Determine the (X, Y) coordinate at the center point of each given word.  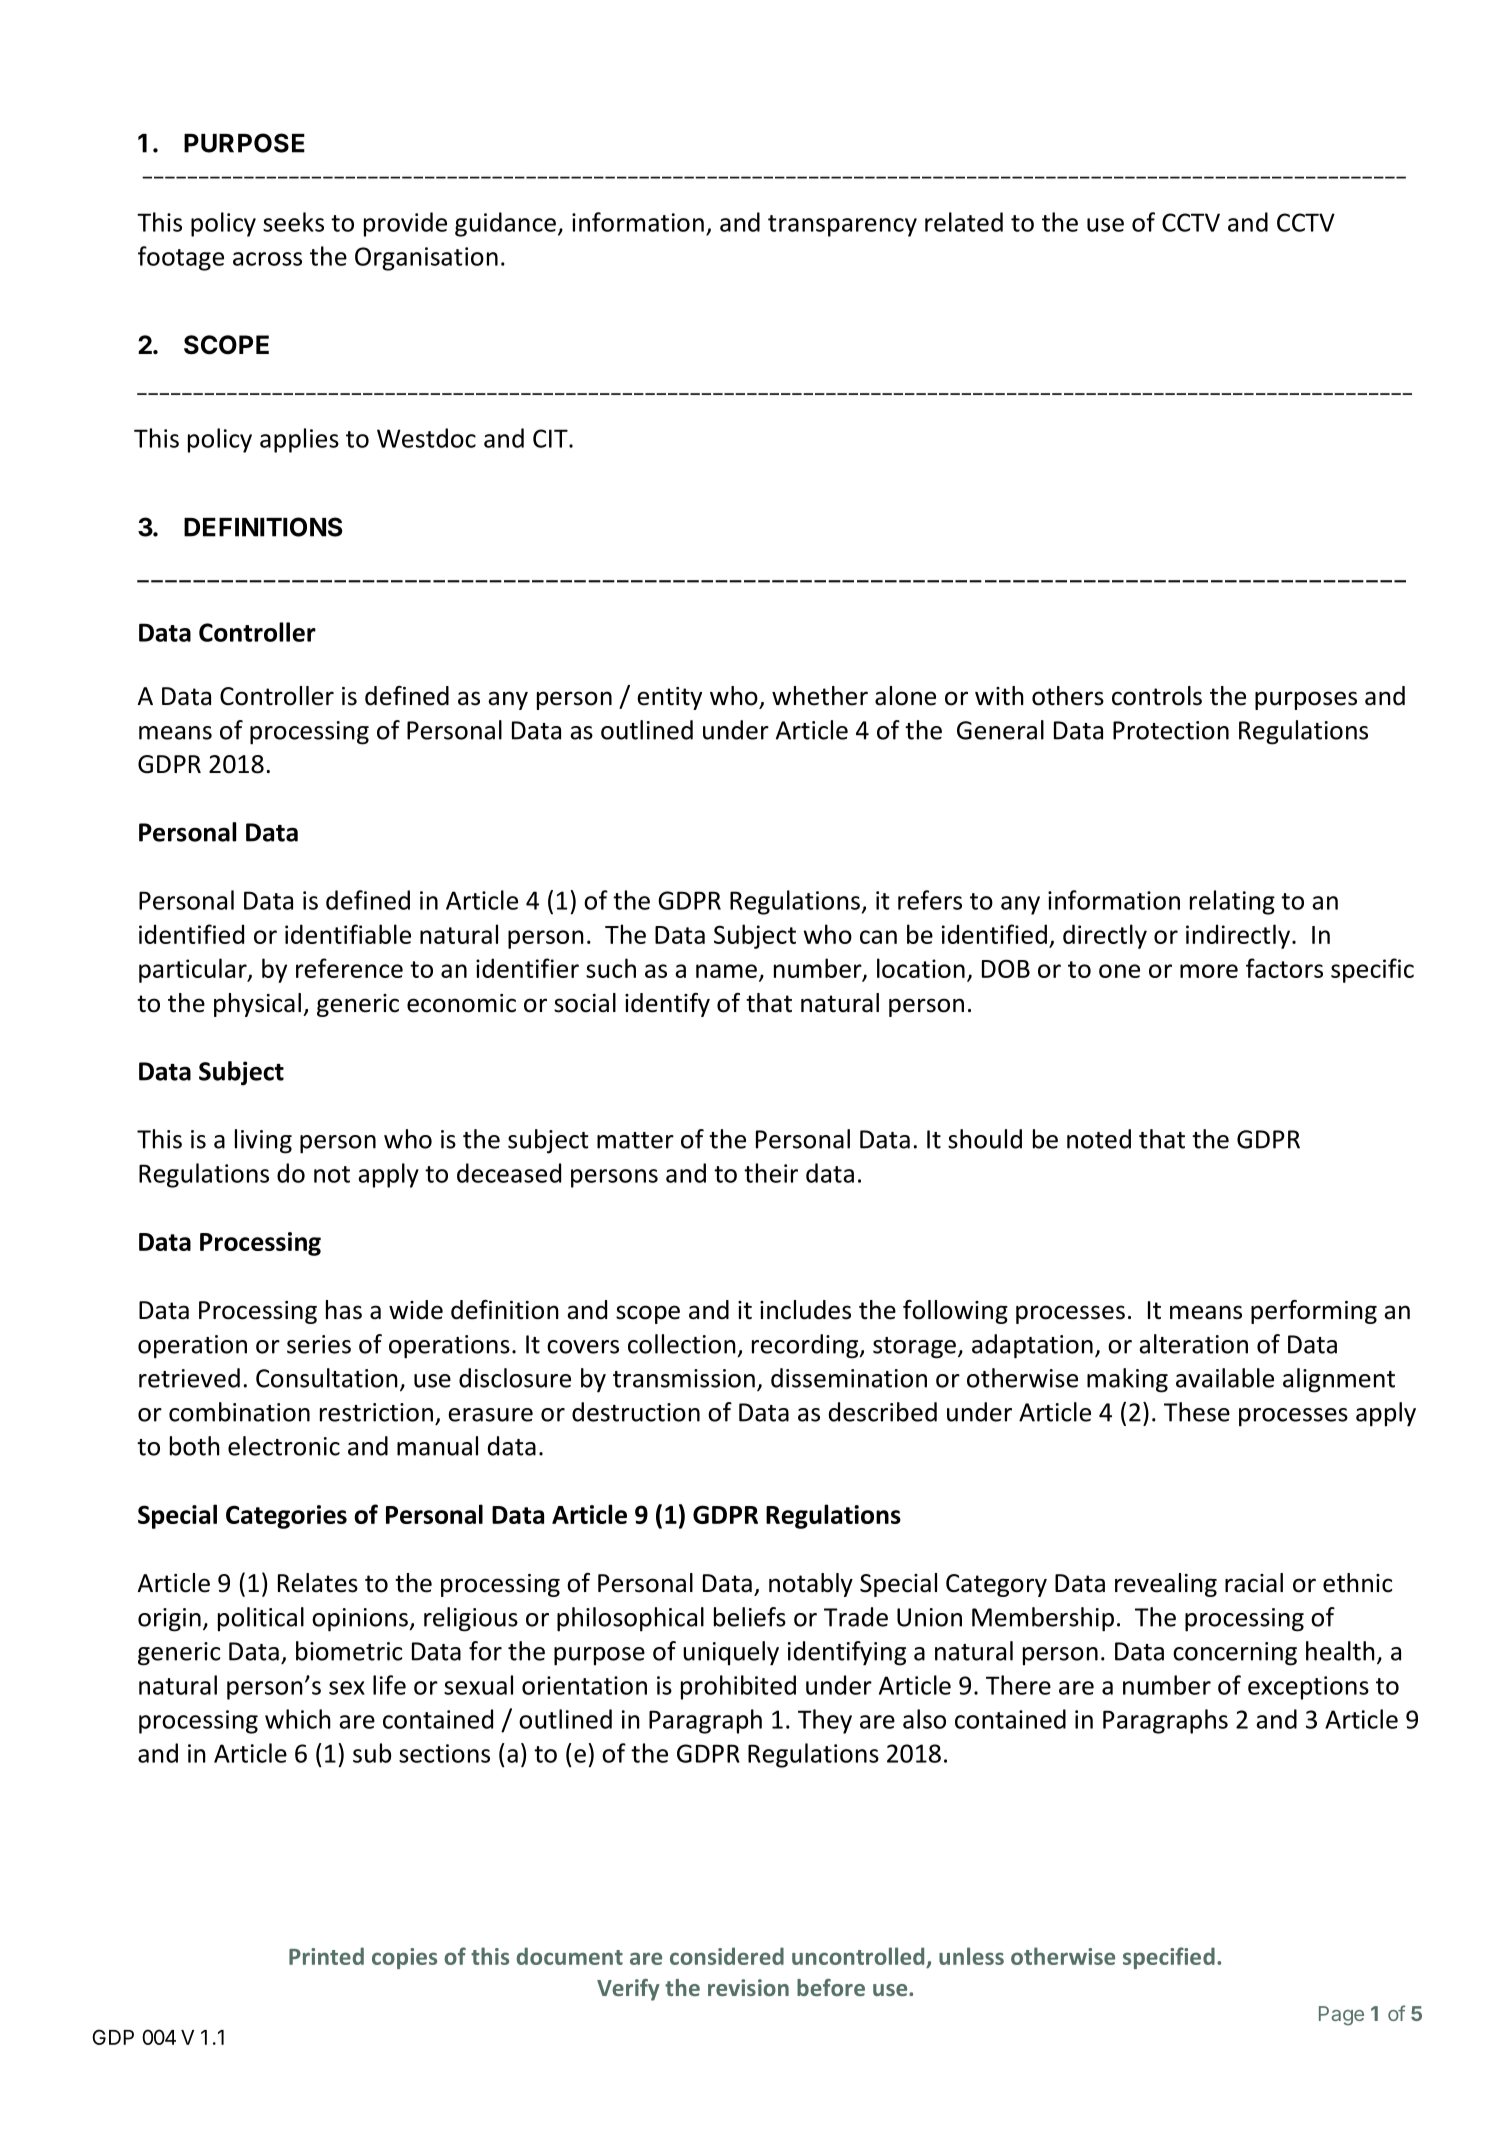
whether (820, 696)
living (263, 1141)
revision (748, 1987)
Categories (286, 1517)
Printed (326, 1956)
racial (1254, 1583)
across (267, 259)
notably (811, 1585)
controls (1157, 696)
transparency (842, 226)
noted (1099, 1139)
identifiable (348, 934)
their (771, 1173)
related (964, 222)
